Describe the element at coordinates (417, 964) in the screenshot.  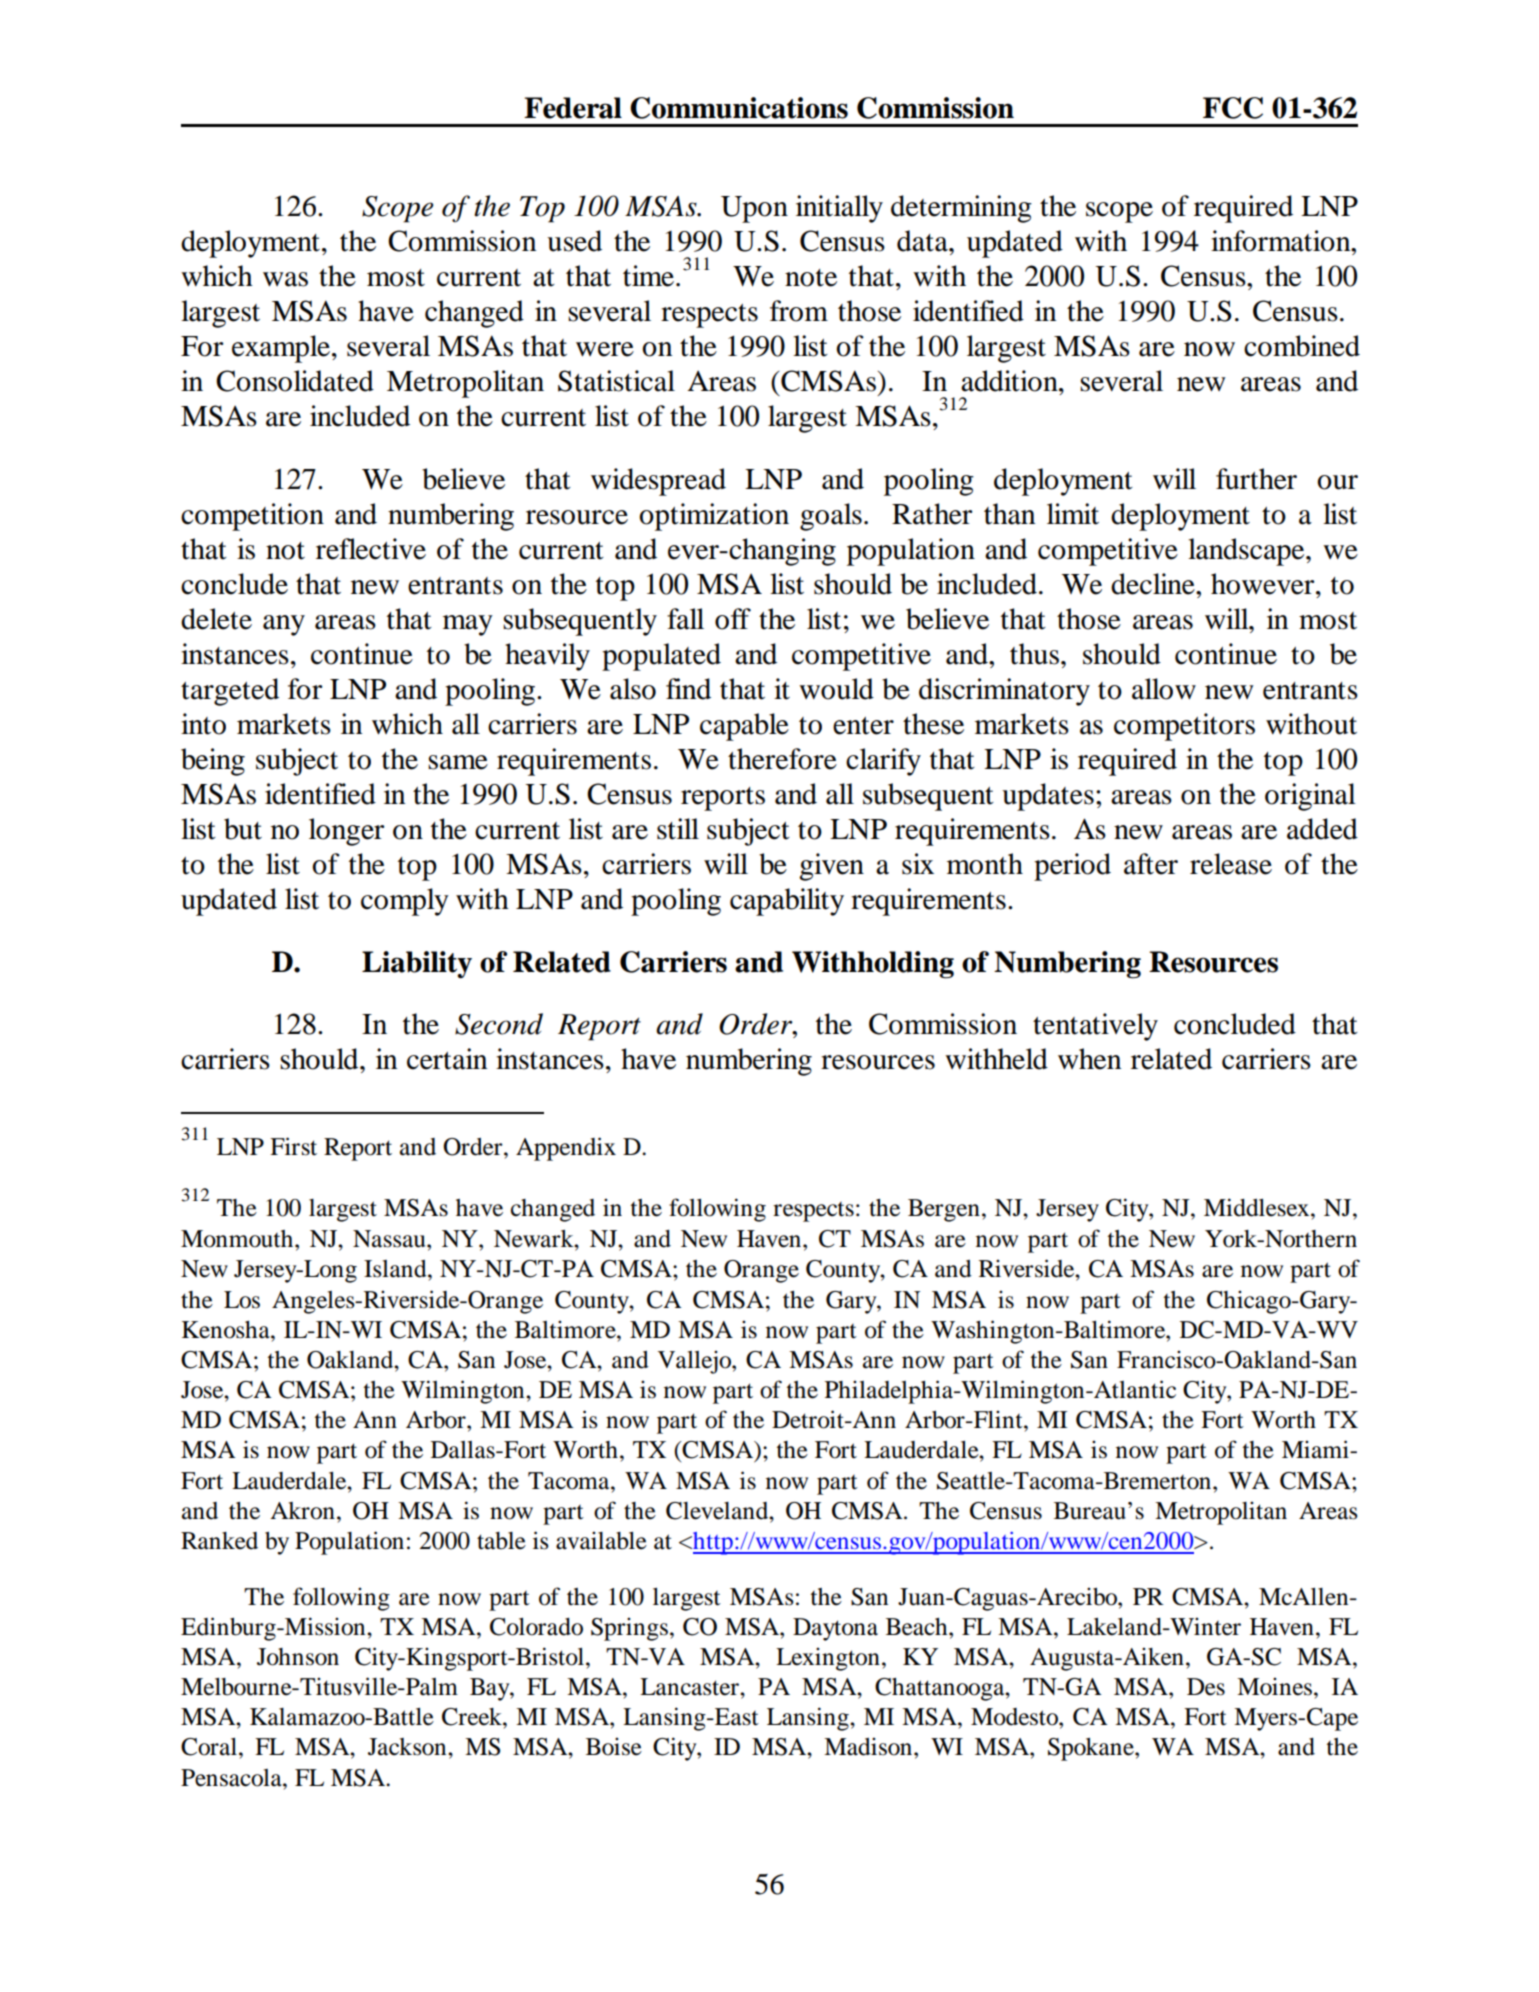
I see `Liability` at that location.
